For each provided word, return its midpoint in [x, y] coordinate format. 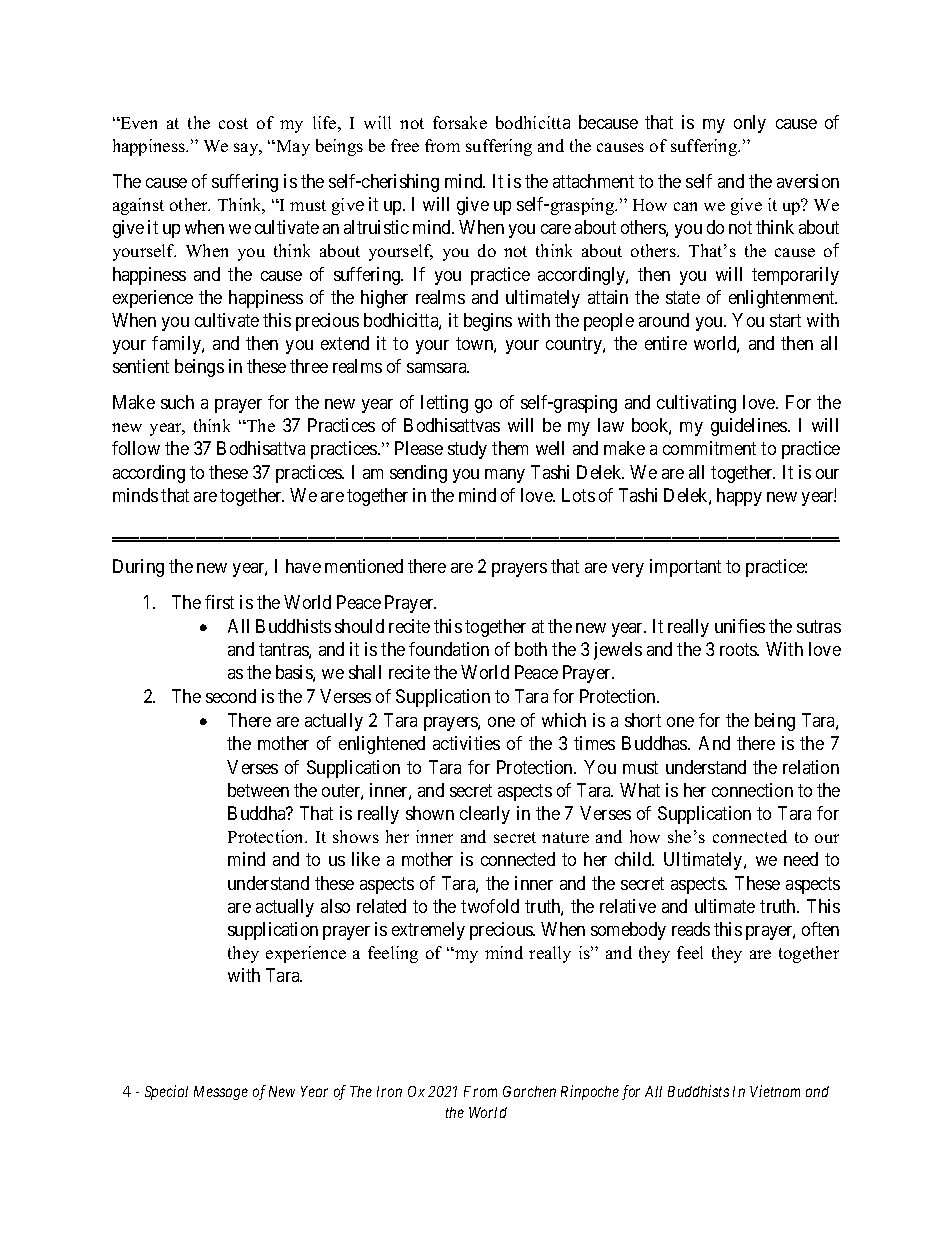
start [785, 320]
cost [233, 123]
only [750, 124]
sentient [141, 366]
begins [488, 322]
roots [739, 649]
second [231, 696]
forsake [460, 122]
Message [221, 1093]
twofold [490, 906]
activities [466, 743]
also [335, 906]
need [801, 859]
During [138, 568]
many [505, 476]
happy [739, 497]
